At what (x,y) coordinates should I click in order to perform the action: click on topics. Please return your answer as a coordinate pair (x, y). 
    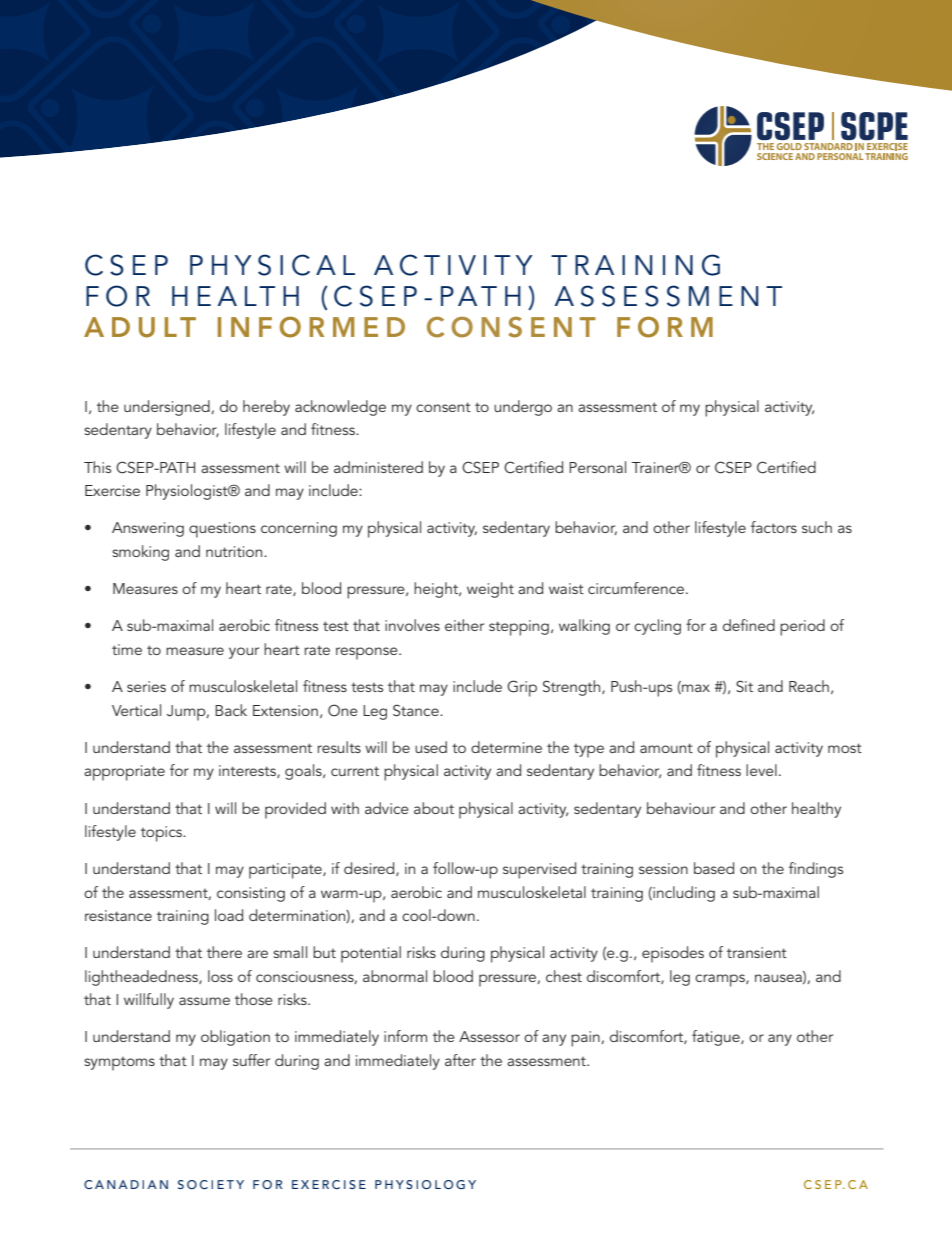
    Looking at the image, I should click on (162, 834).
